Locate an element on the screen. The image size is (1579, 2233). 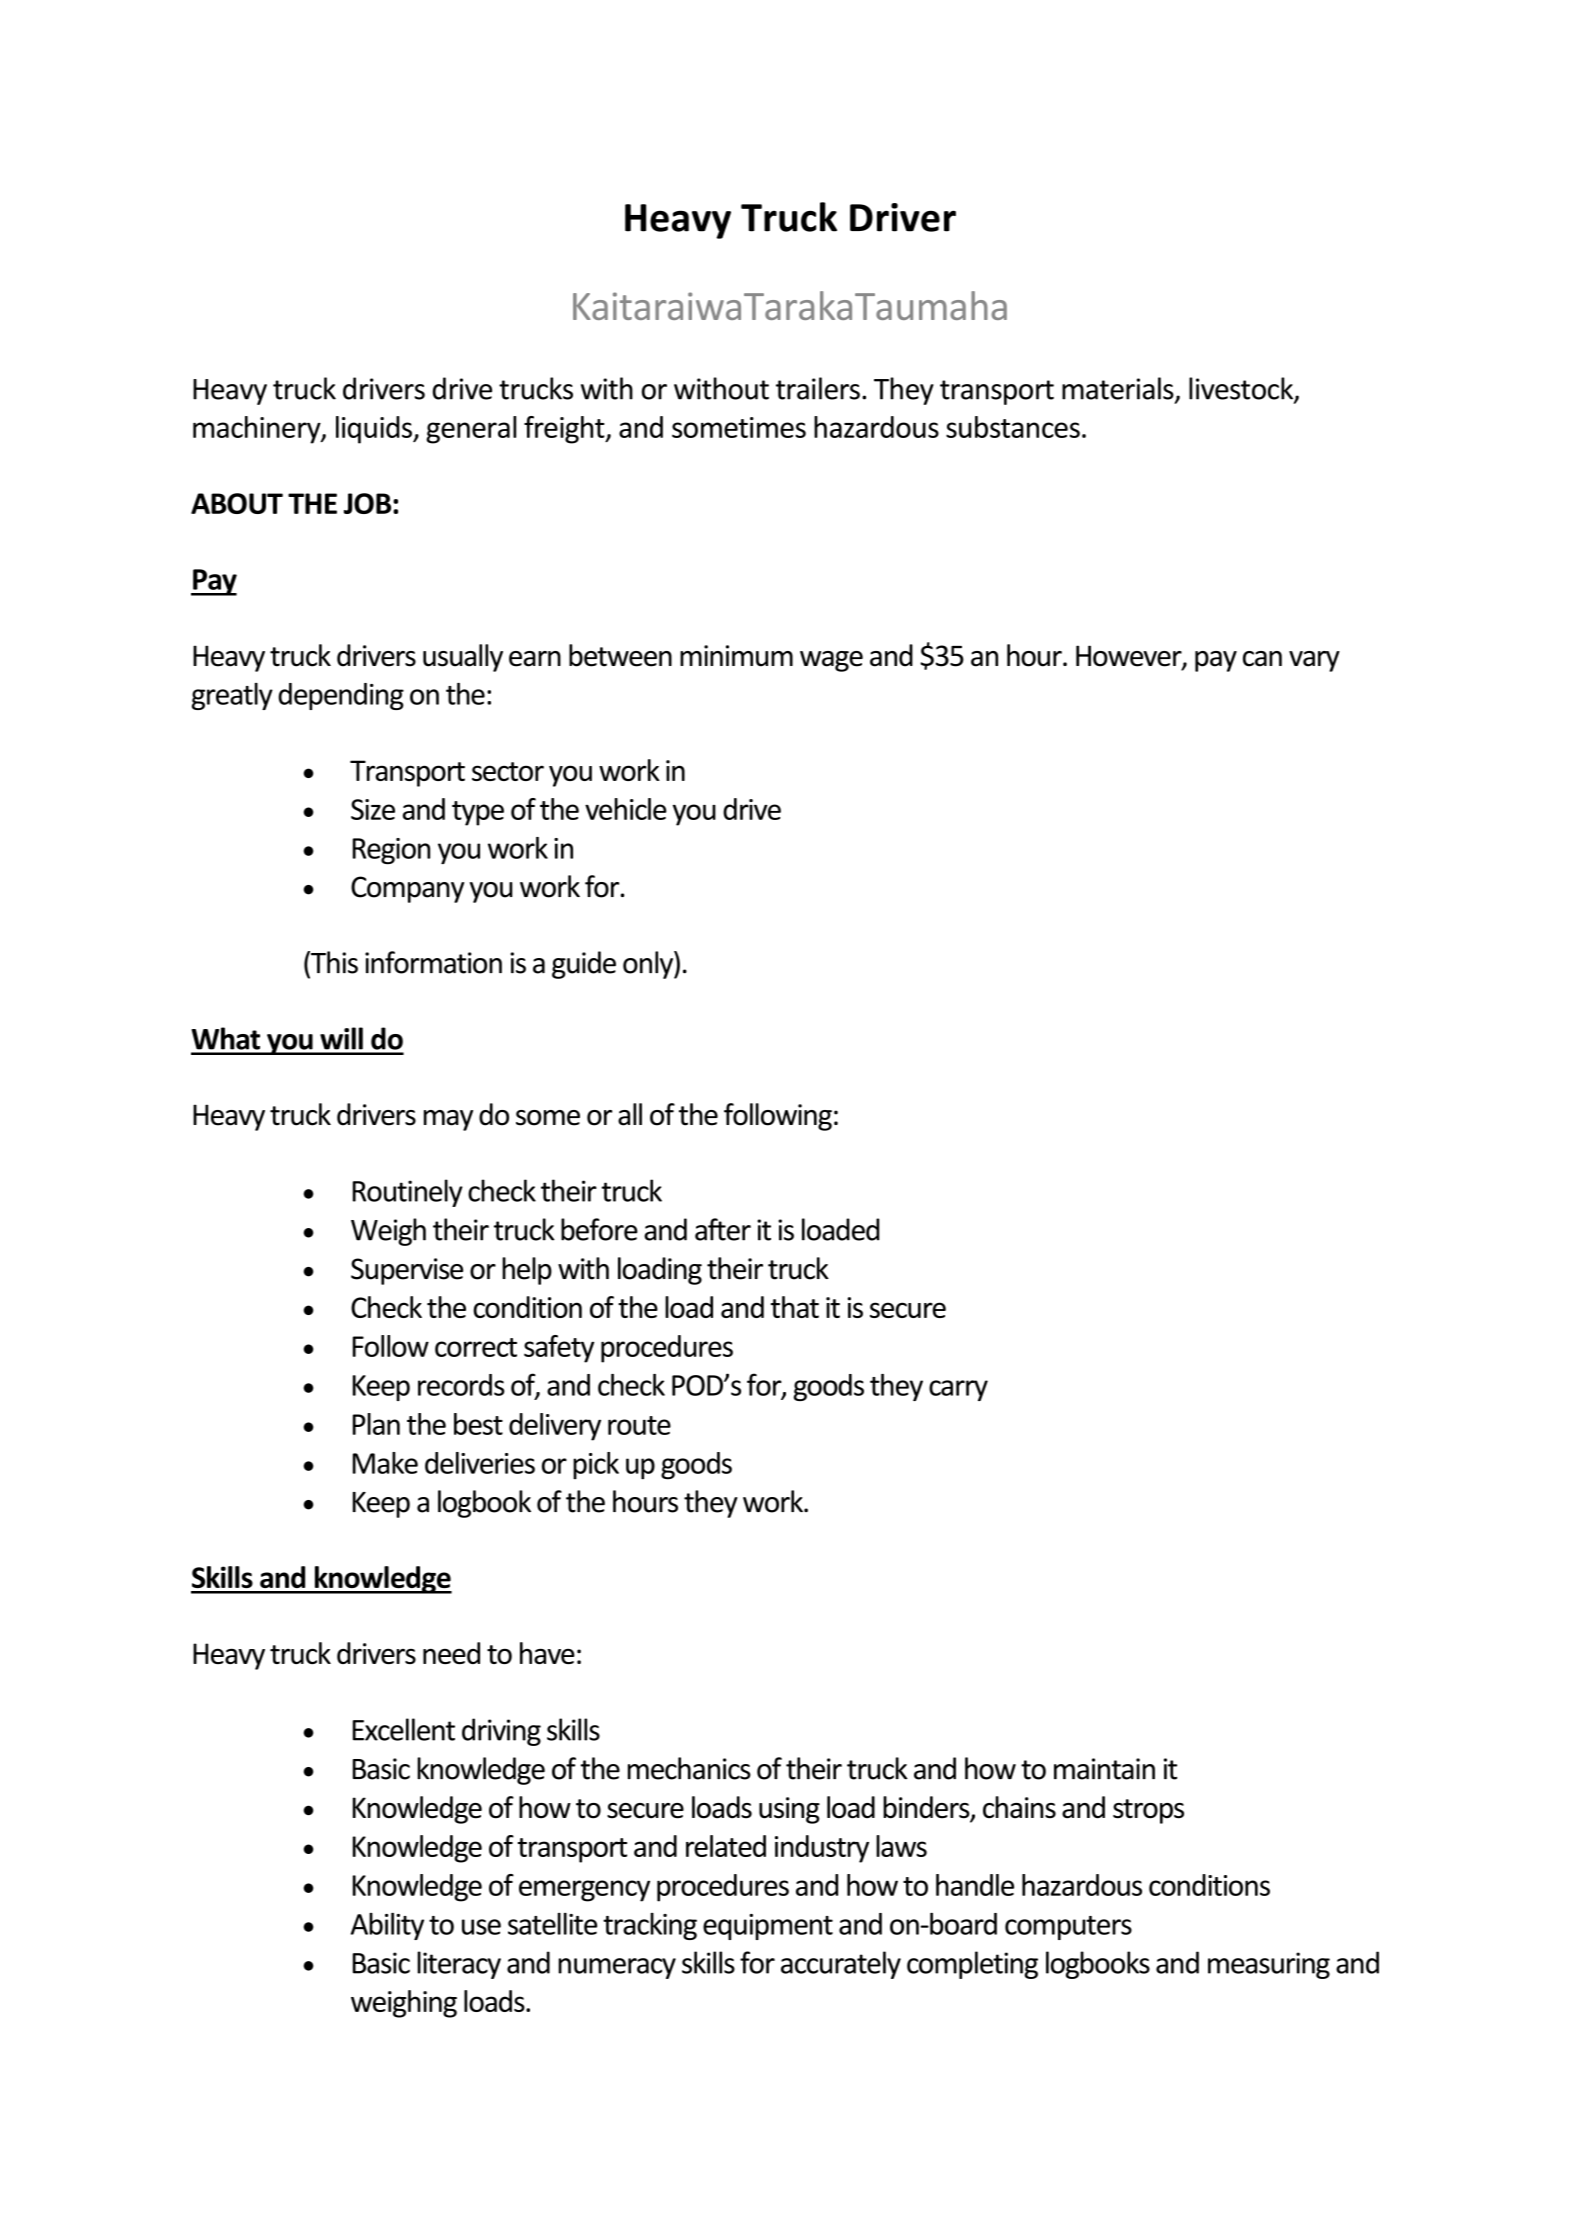
materials is located at coordinates (1119, 389).
